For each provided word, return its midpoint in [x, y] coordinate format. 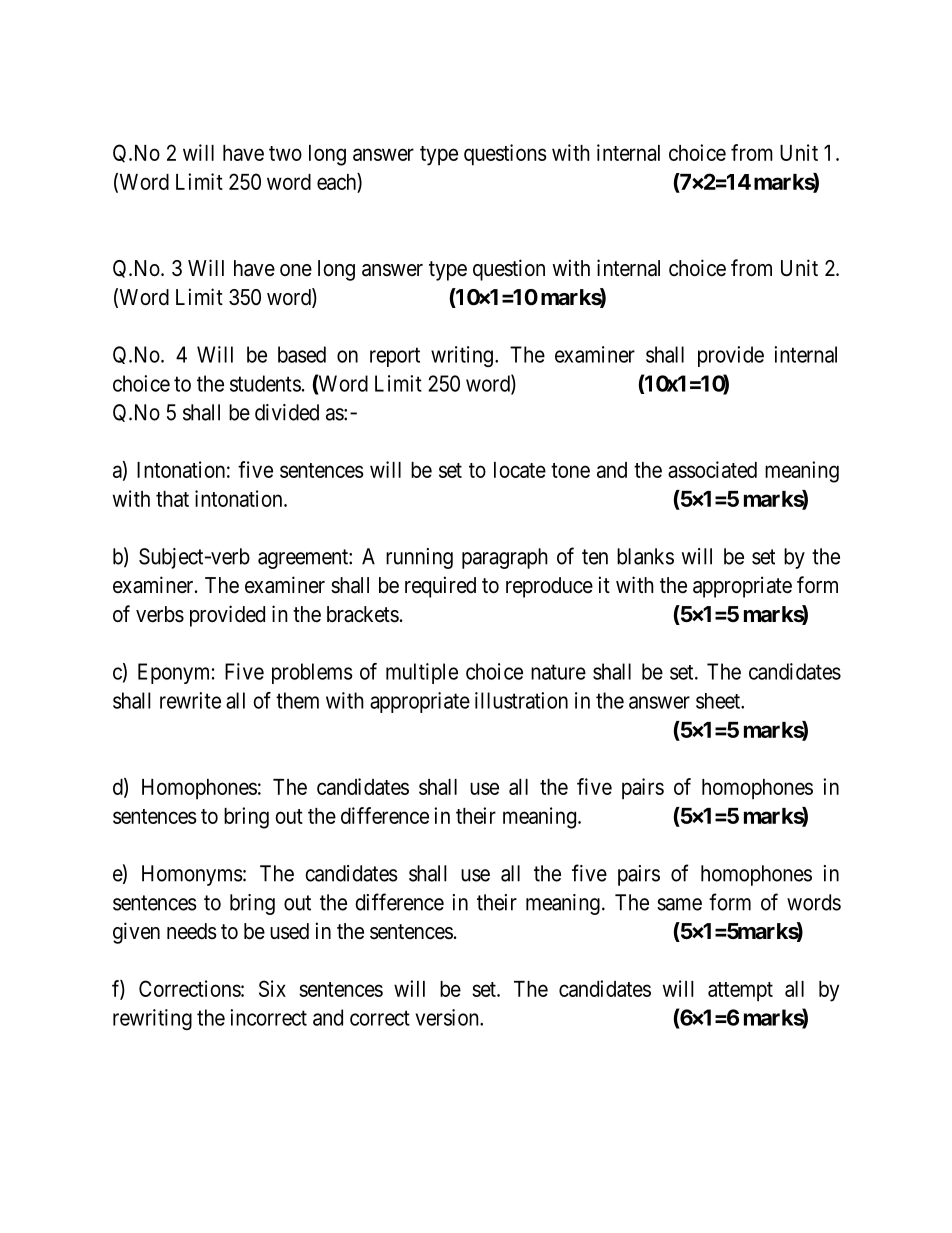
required [440, 587]
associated [712, 469]
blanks [645, 556]
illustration [521, 700]
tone [570, 470]
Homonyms [192, 875]
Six [272, 988]
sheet [719, 701]
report [395, 357]
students [265, 383]
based [302, 354]
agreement [304, 559]
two [285, 153]
